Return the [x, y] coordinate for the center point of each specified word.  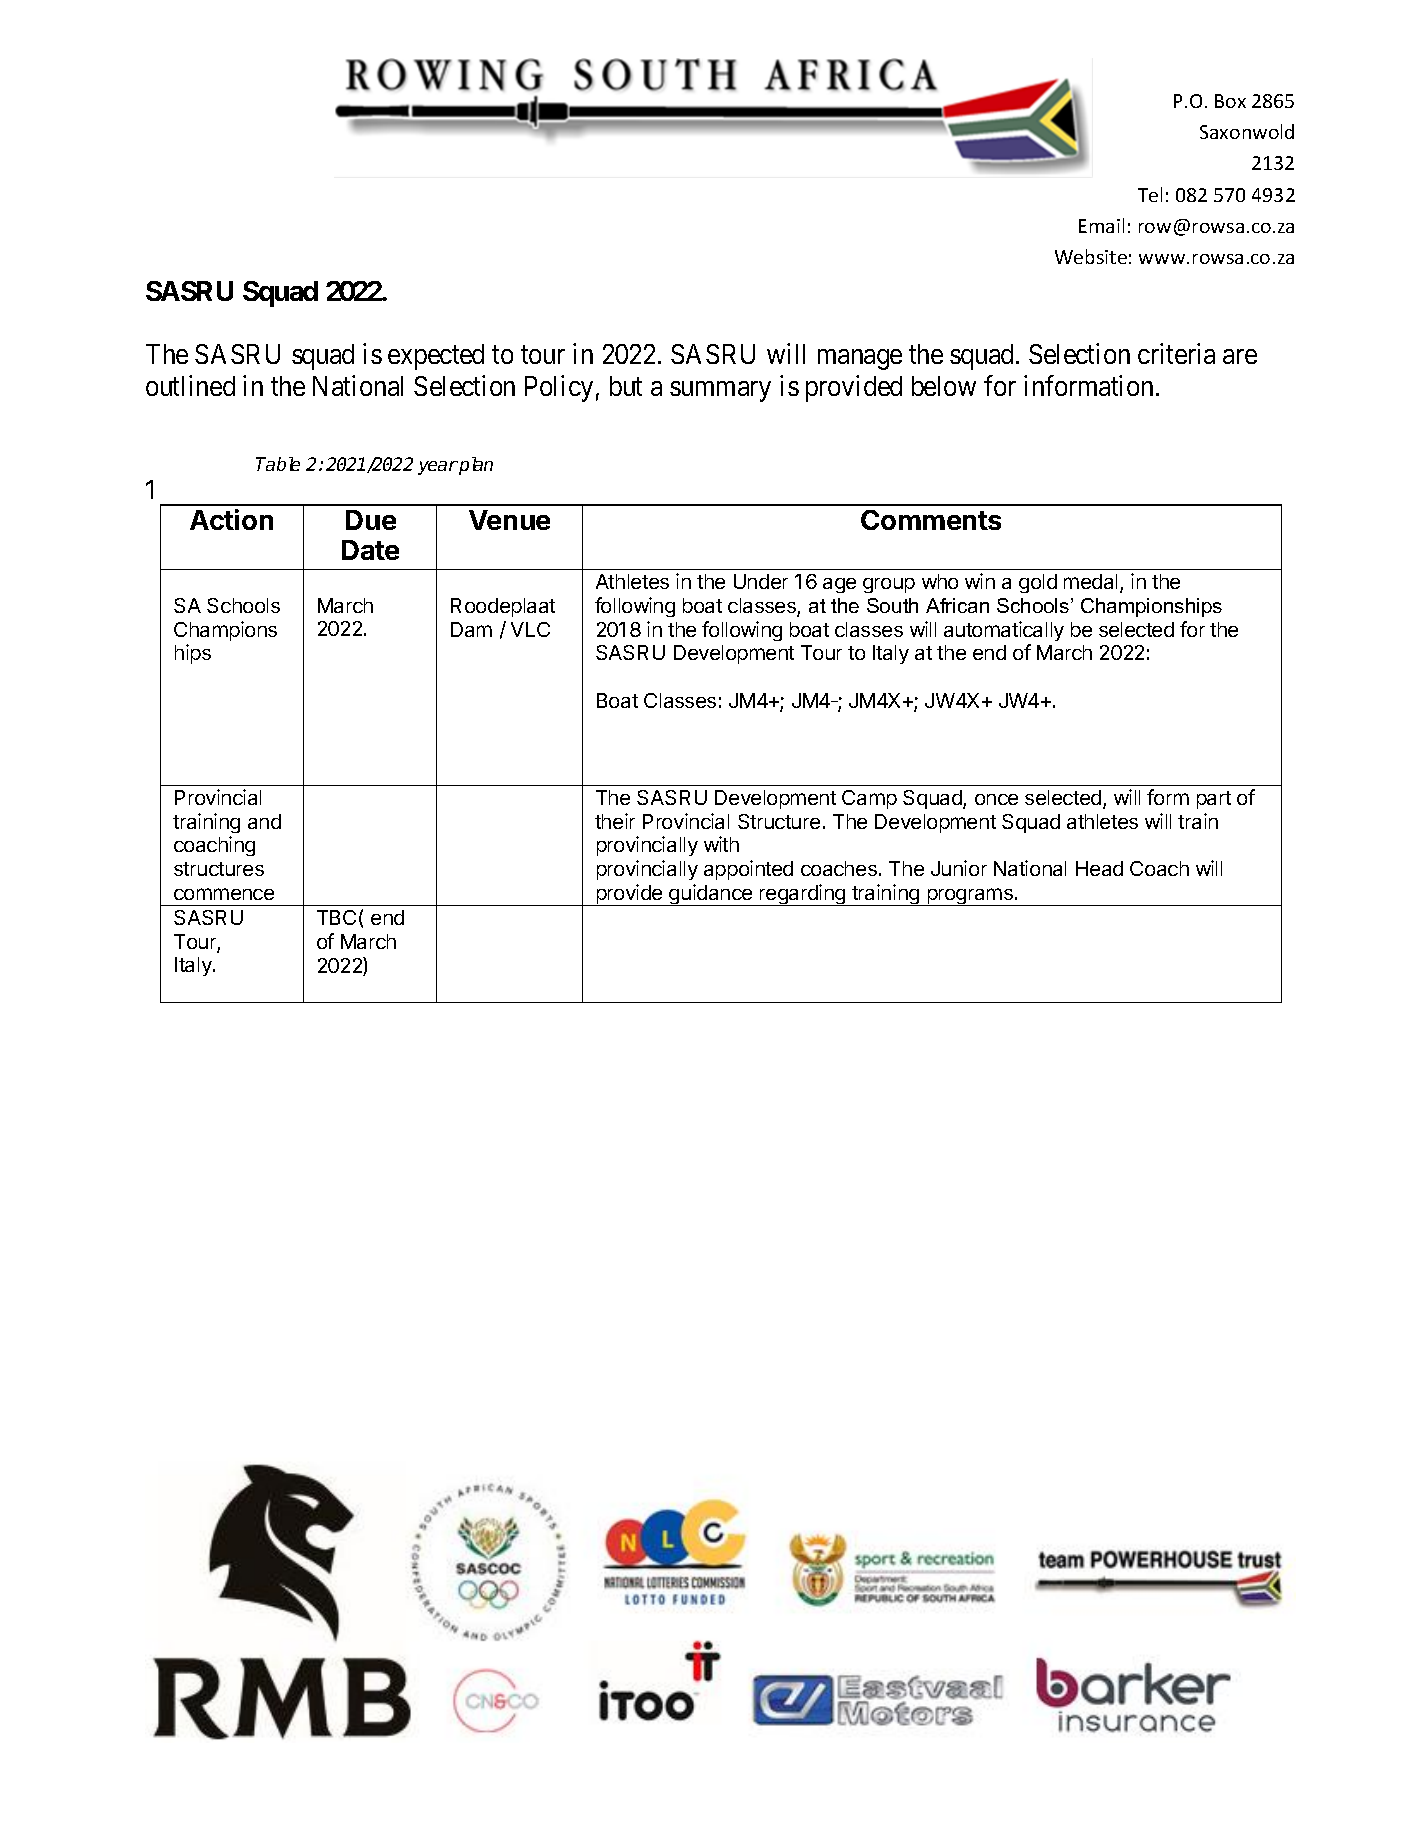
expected [436, 357]
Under [761, 581]
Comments [931, 520]
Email [1101, 225]
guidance [711, 895]
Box [1230, 101]
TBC [336, 917]
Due [371, 520]
